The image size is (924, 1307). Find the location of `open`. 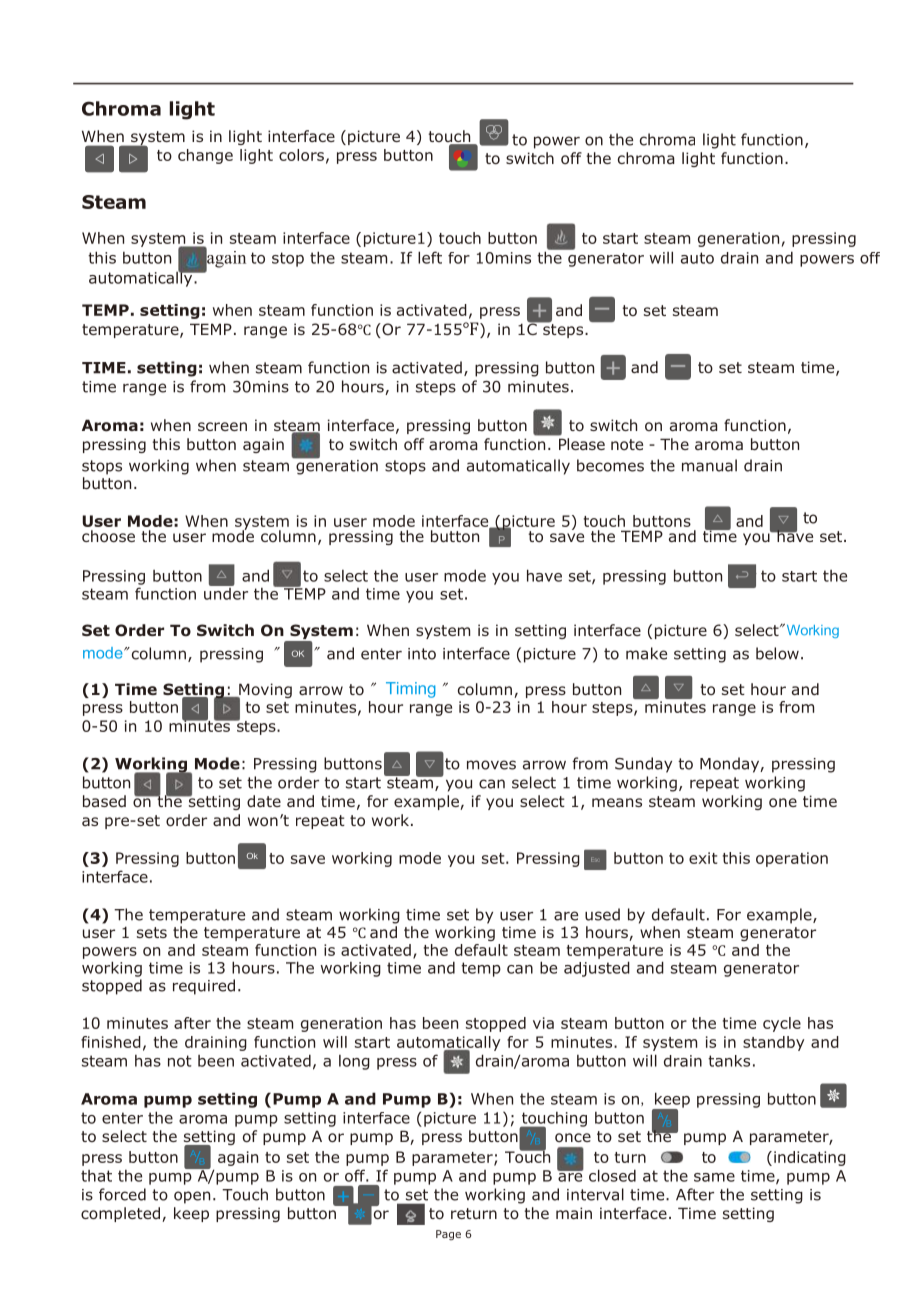

open is located at coordinates (192, 1197).
